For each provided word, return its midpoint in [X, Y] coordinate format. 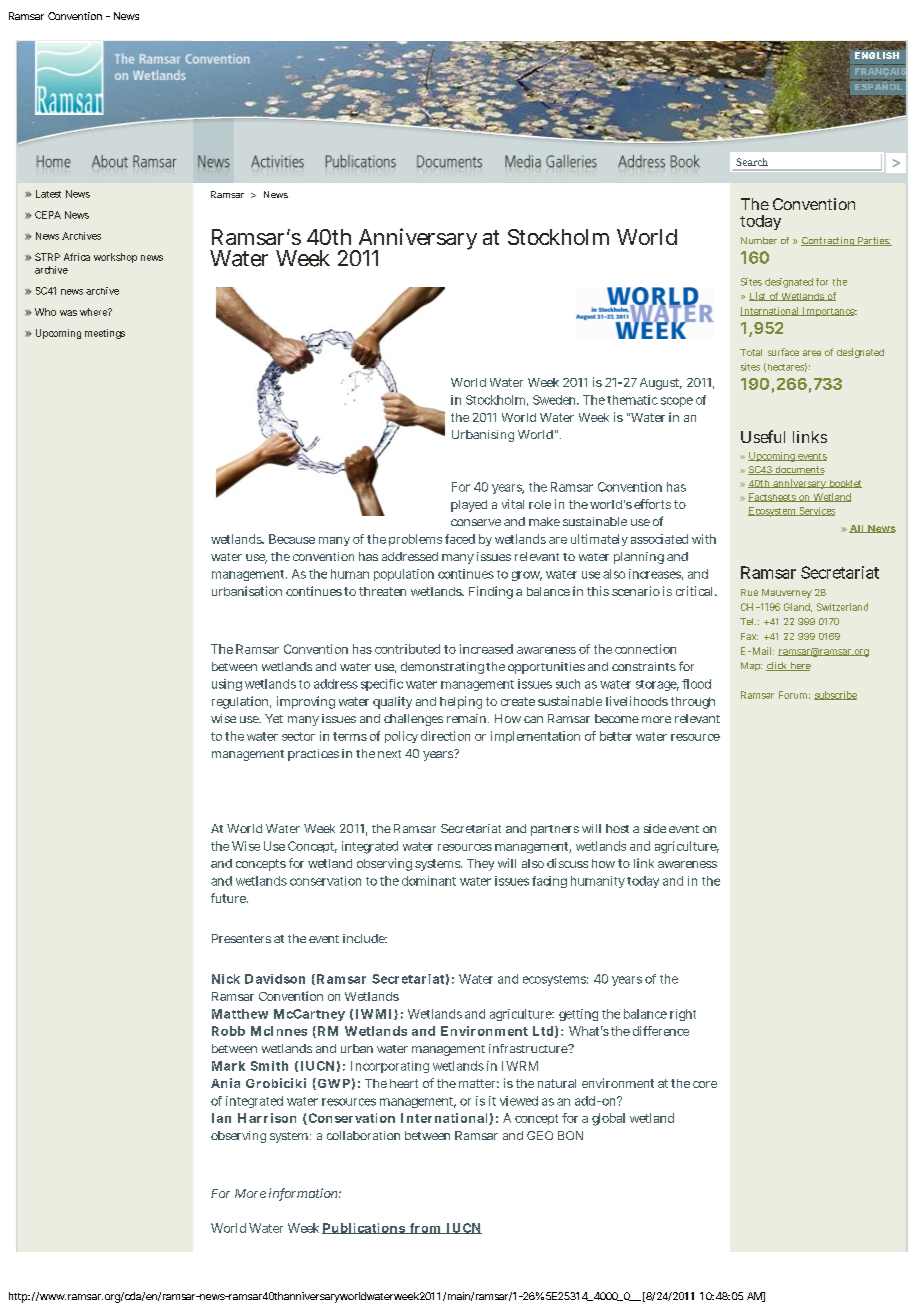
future [229, 898]
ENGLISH [877, 55]
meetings [105, 334]
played [469, 506]
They [480, 865]
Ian [221, 1118]
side [655, 828]
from [425, 1228]
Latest [48, 194]
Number [759, 240]
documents [799, 470]
